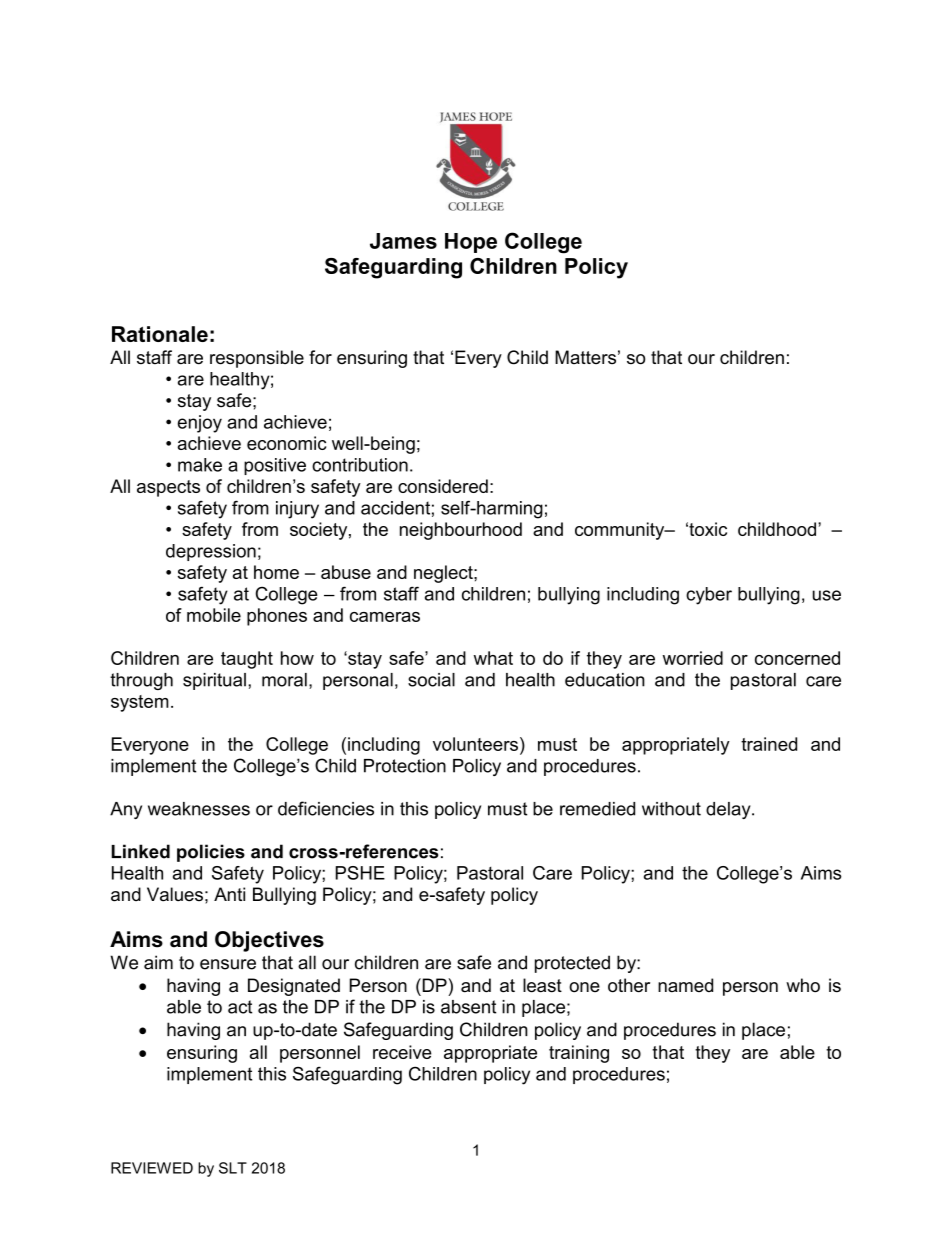 This image has height=1233, width=952. I want to click on neighbourhood, so click(461, 531).
